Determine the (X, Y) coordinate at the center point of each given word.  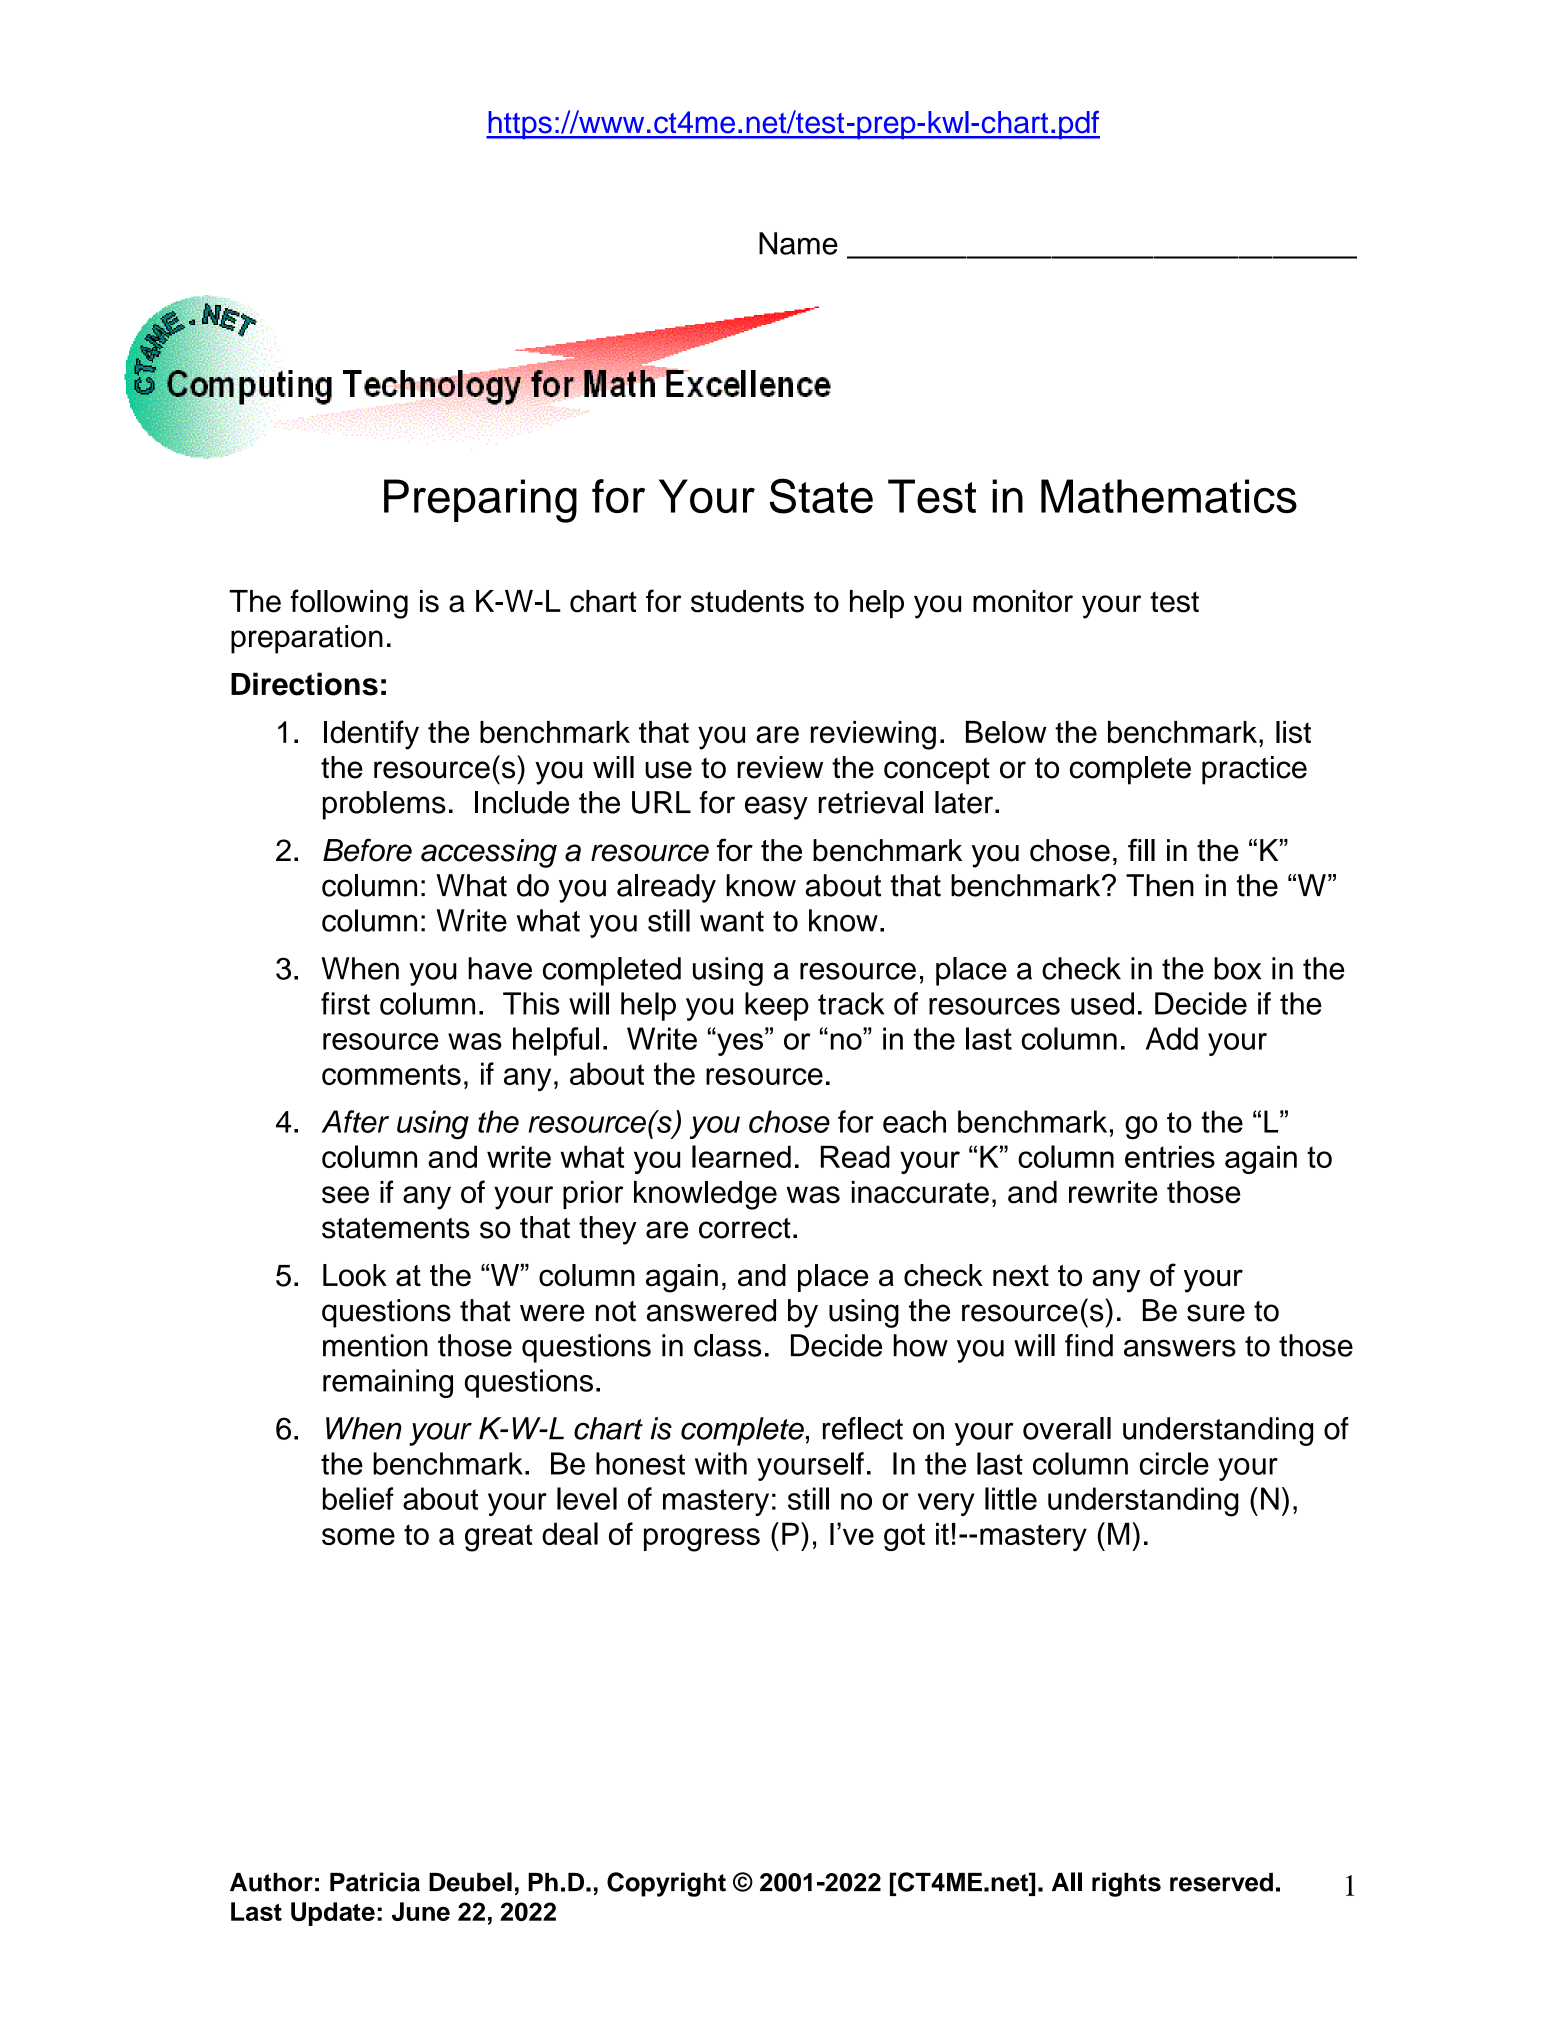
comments (391, 1074)
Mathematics (1169, 496)
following (349, 604)
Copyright (666, 1884)
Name (798, 243)
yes (739, 1043)
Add (1172, 1038)
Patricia (375, 1882)
